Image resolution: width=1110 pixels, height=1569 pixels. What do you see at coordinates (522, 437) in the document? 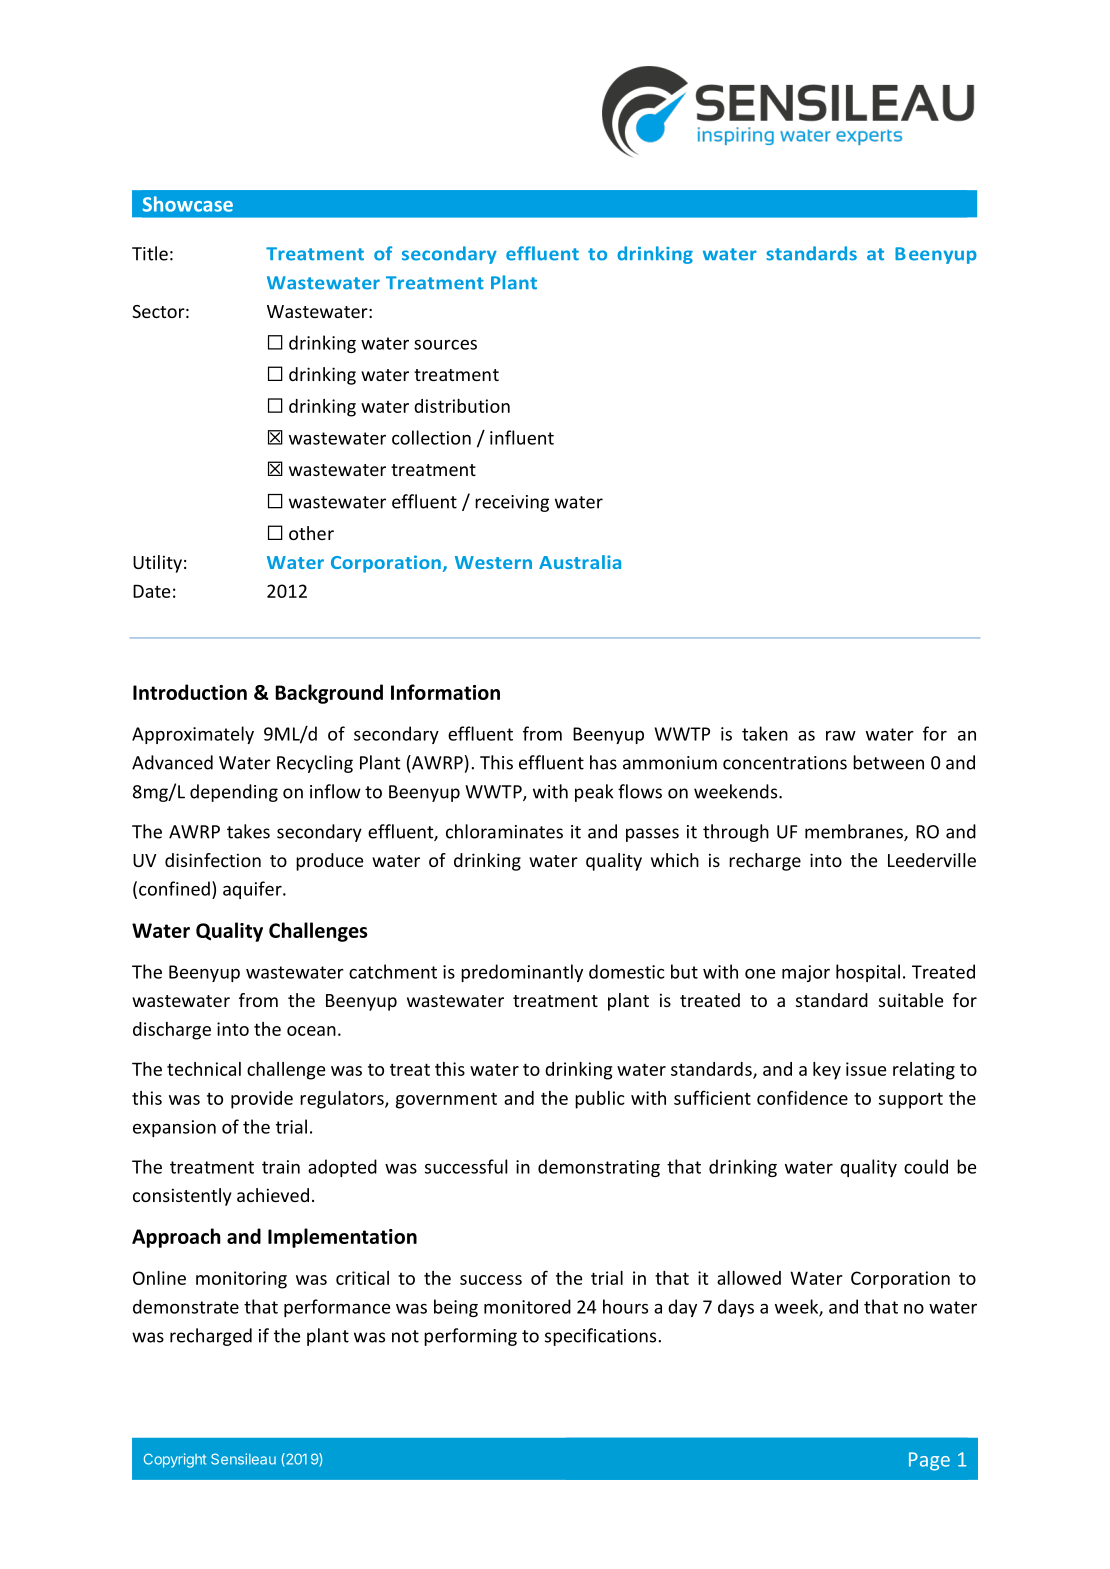
I see `influent` at bounding box center [522, 437].
